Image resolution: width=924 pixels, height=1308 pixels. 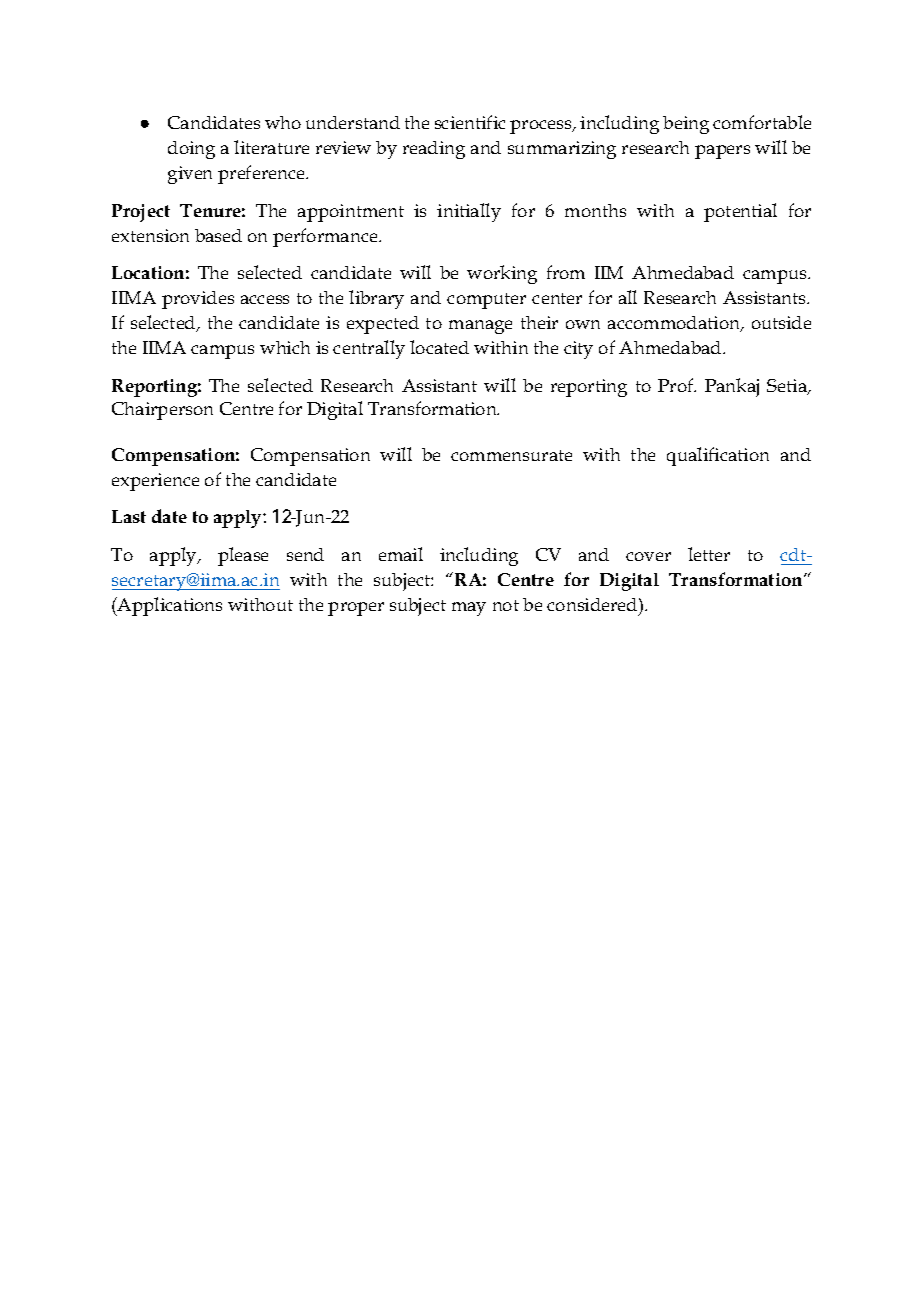 What do you see at coordinates (686, 125) in the screenshot?
I see `being` at bounding box center [686, 125].
